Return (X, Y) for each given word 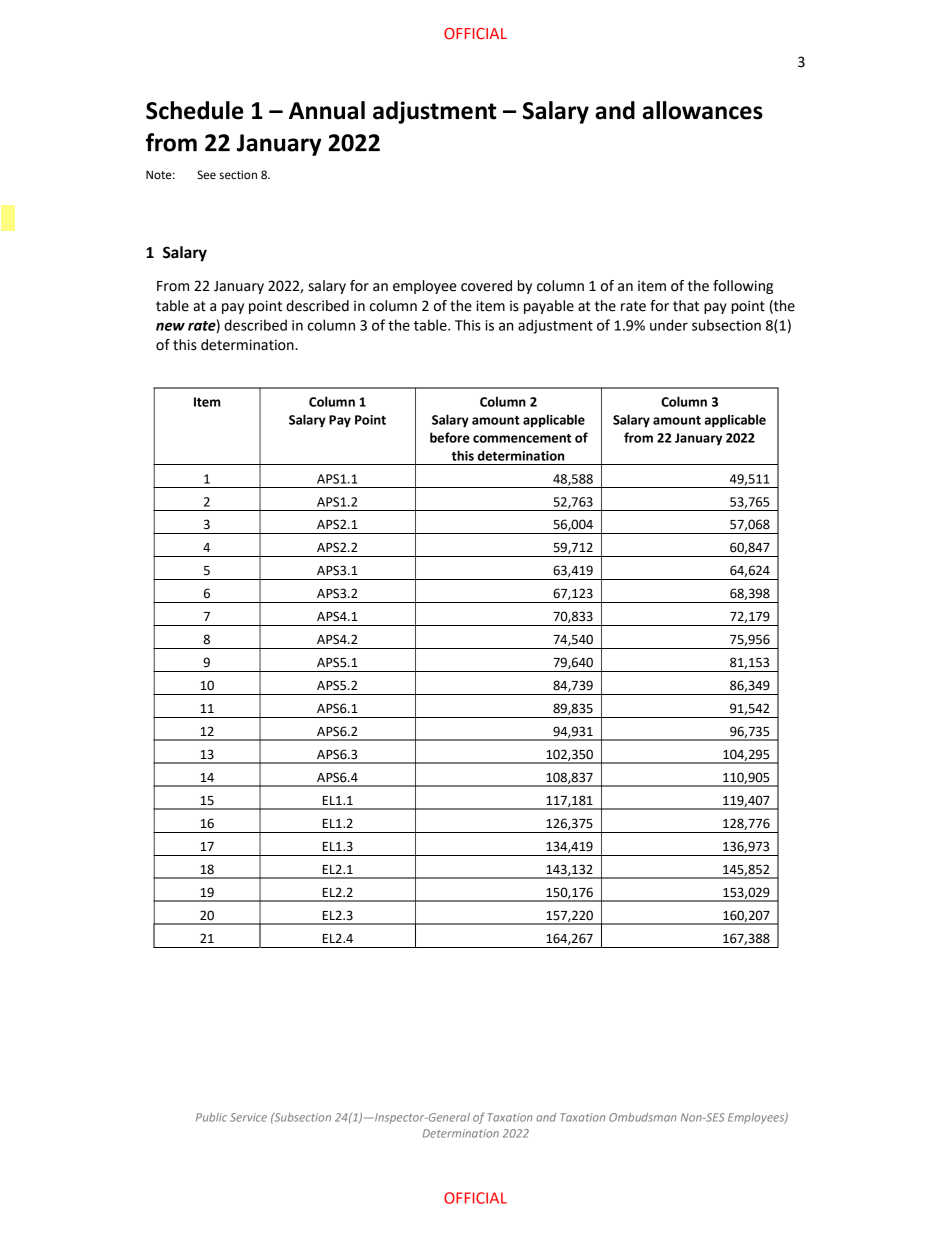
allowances (703, 110)
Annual (327, 110)
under (669, 325)
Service (248, 1117)
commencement (522, 438)
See (206, 175)
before (450, 437)
